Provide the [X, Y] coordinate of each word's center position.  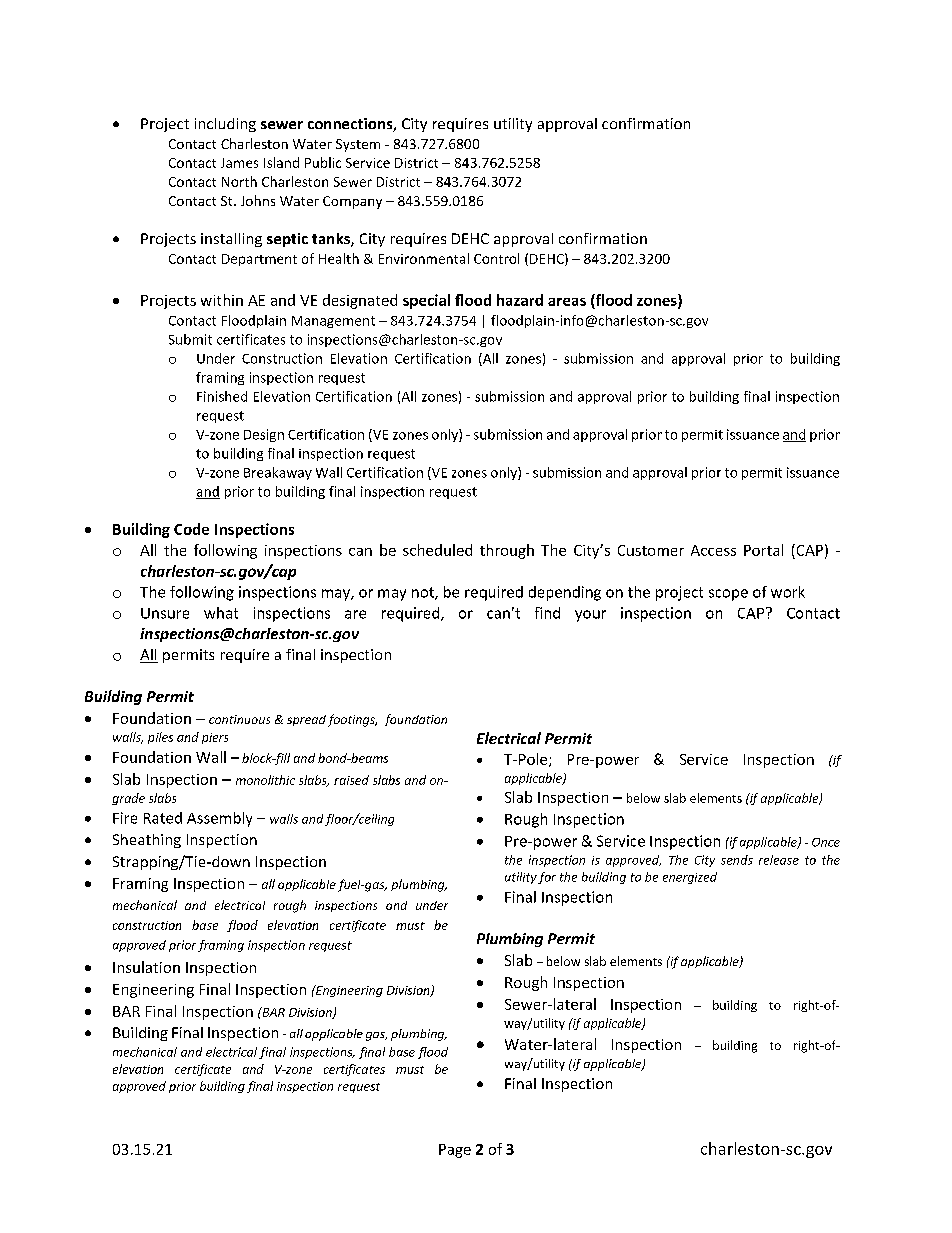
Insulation [146, 967]
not [424, 593]
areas [567, 302]
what [221, 613]
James [239, 163]
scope [728, 595]
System [358, 145]
